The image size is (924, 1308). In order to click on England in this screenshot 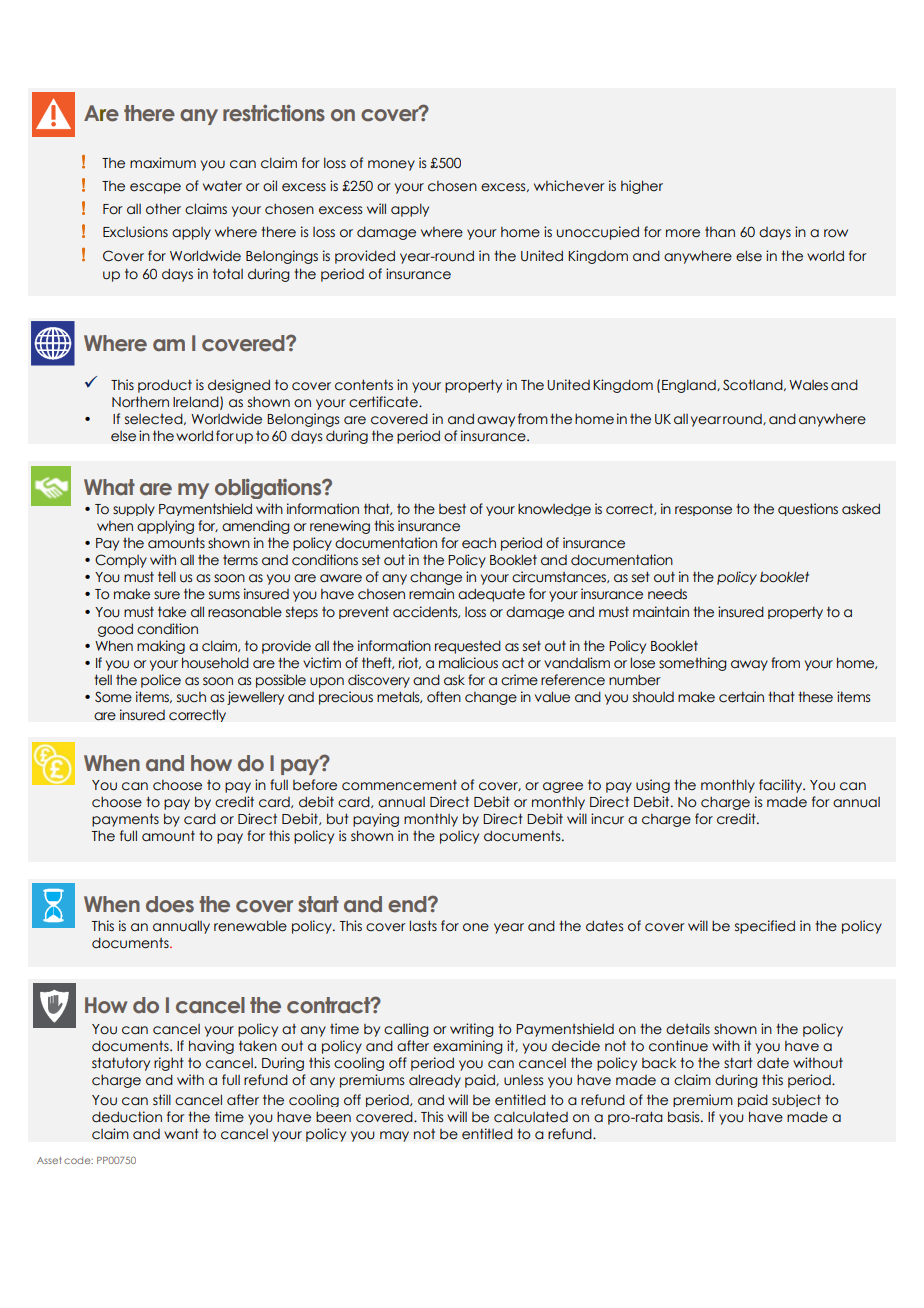, I will do `click(690, 386)`.
